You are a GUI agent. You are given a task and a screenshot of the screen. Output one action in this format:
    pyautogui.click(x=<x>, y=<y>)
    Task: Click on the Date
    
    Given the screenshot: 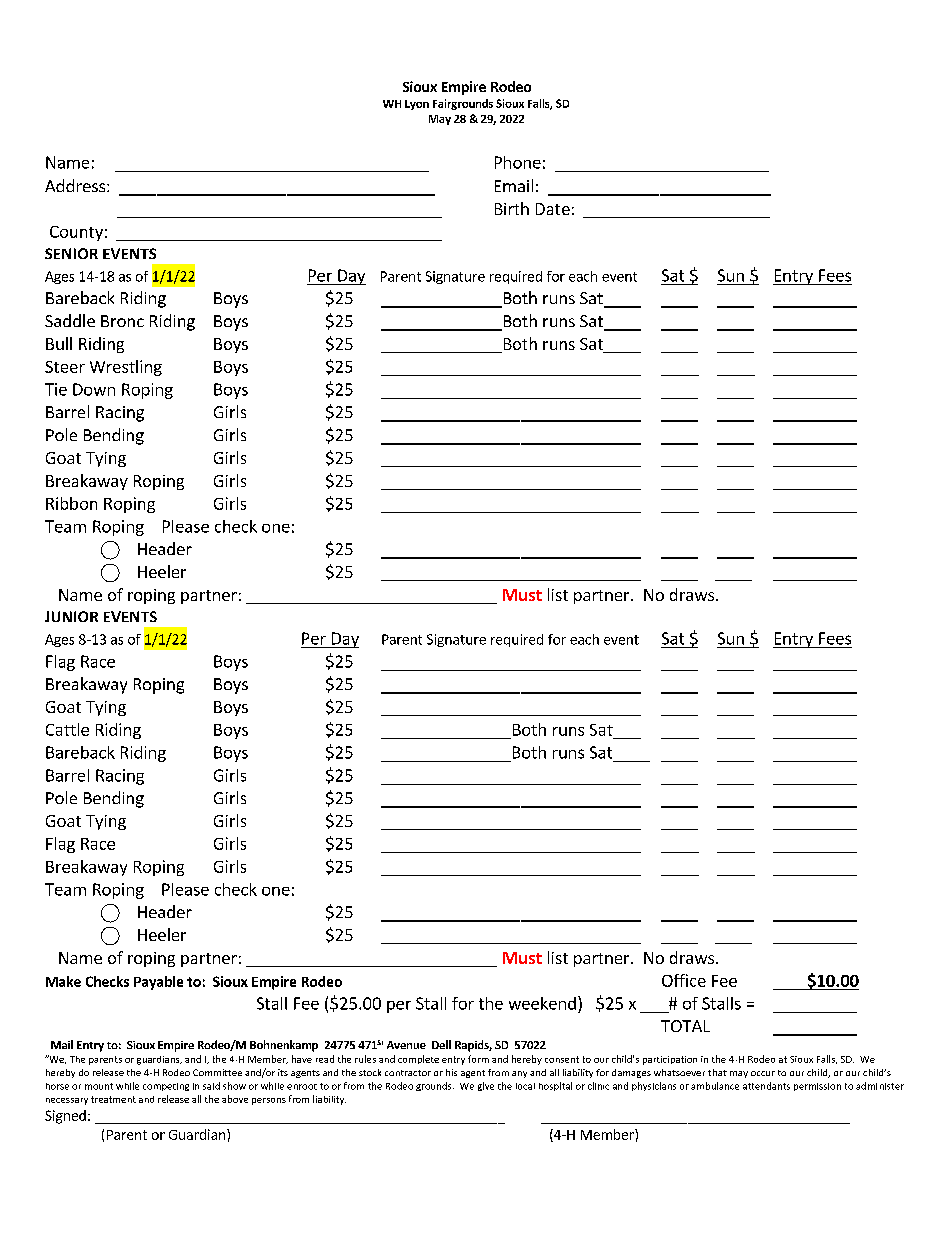 What is the action you would take?
    pyautogui.click(x=553, y=209)
